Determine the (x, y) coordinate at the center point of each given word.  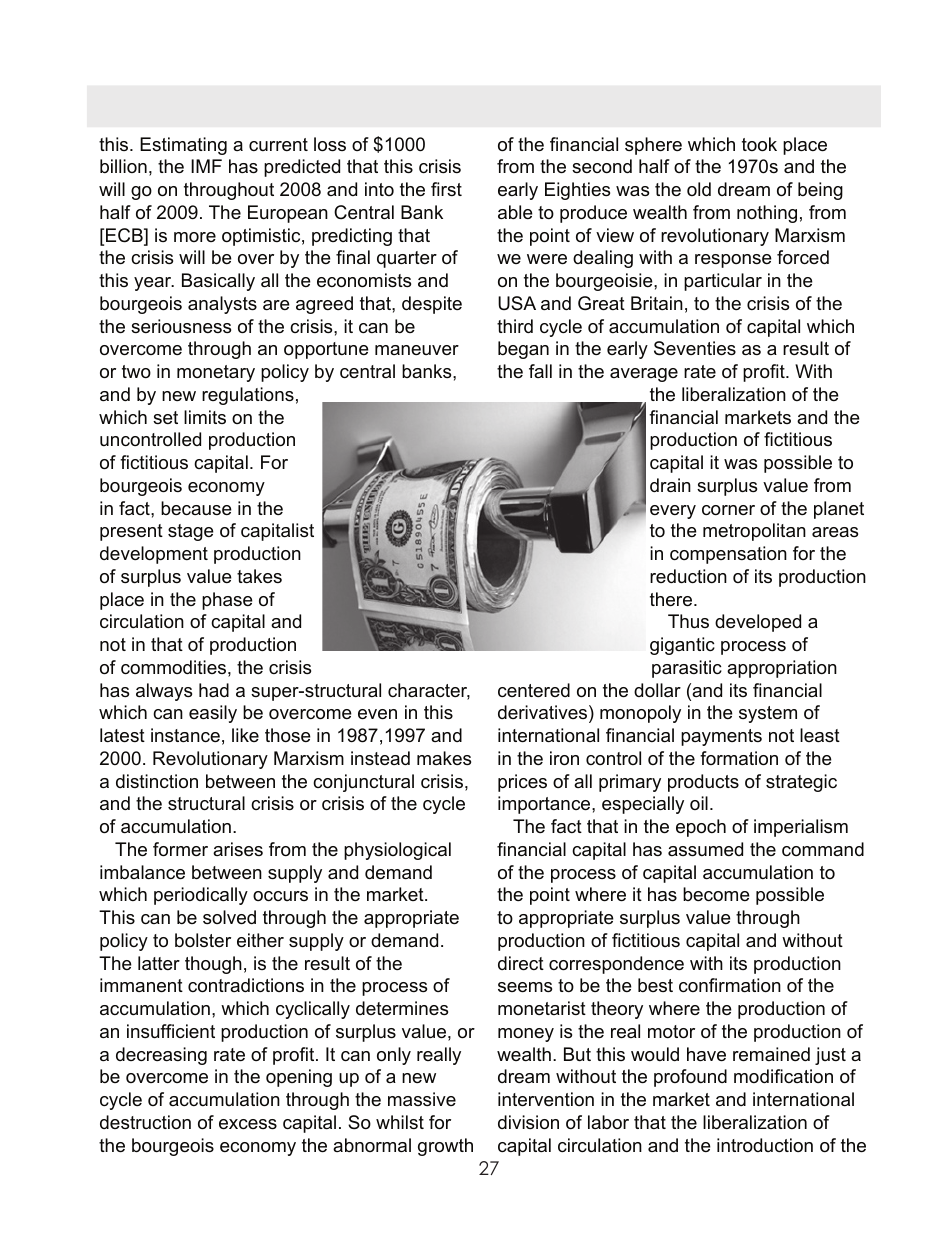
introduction (765, 1145)
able (515, 212)
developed (758, 623)
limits (205, 417)
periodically (201, 896)
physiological (397, 851)
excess (248, 1124)
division (528, 1122)
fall (540, 371)
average (644, 375)
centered (534, 690)
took (759, 144)
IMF (206, 166)
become (716, 894)
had (214, 690)
